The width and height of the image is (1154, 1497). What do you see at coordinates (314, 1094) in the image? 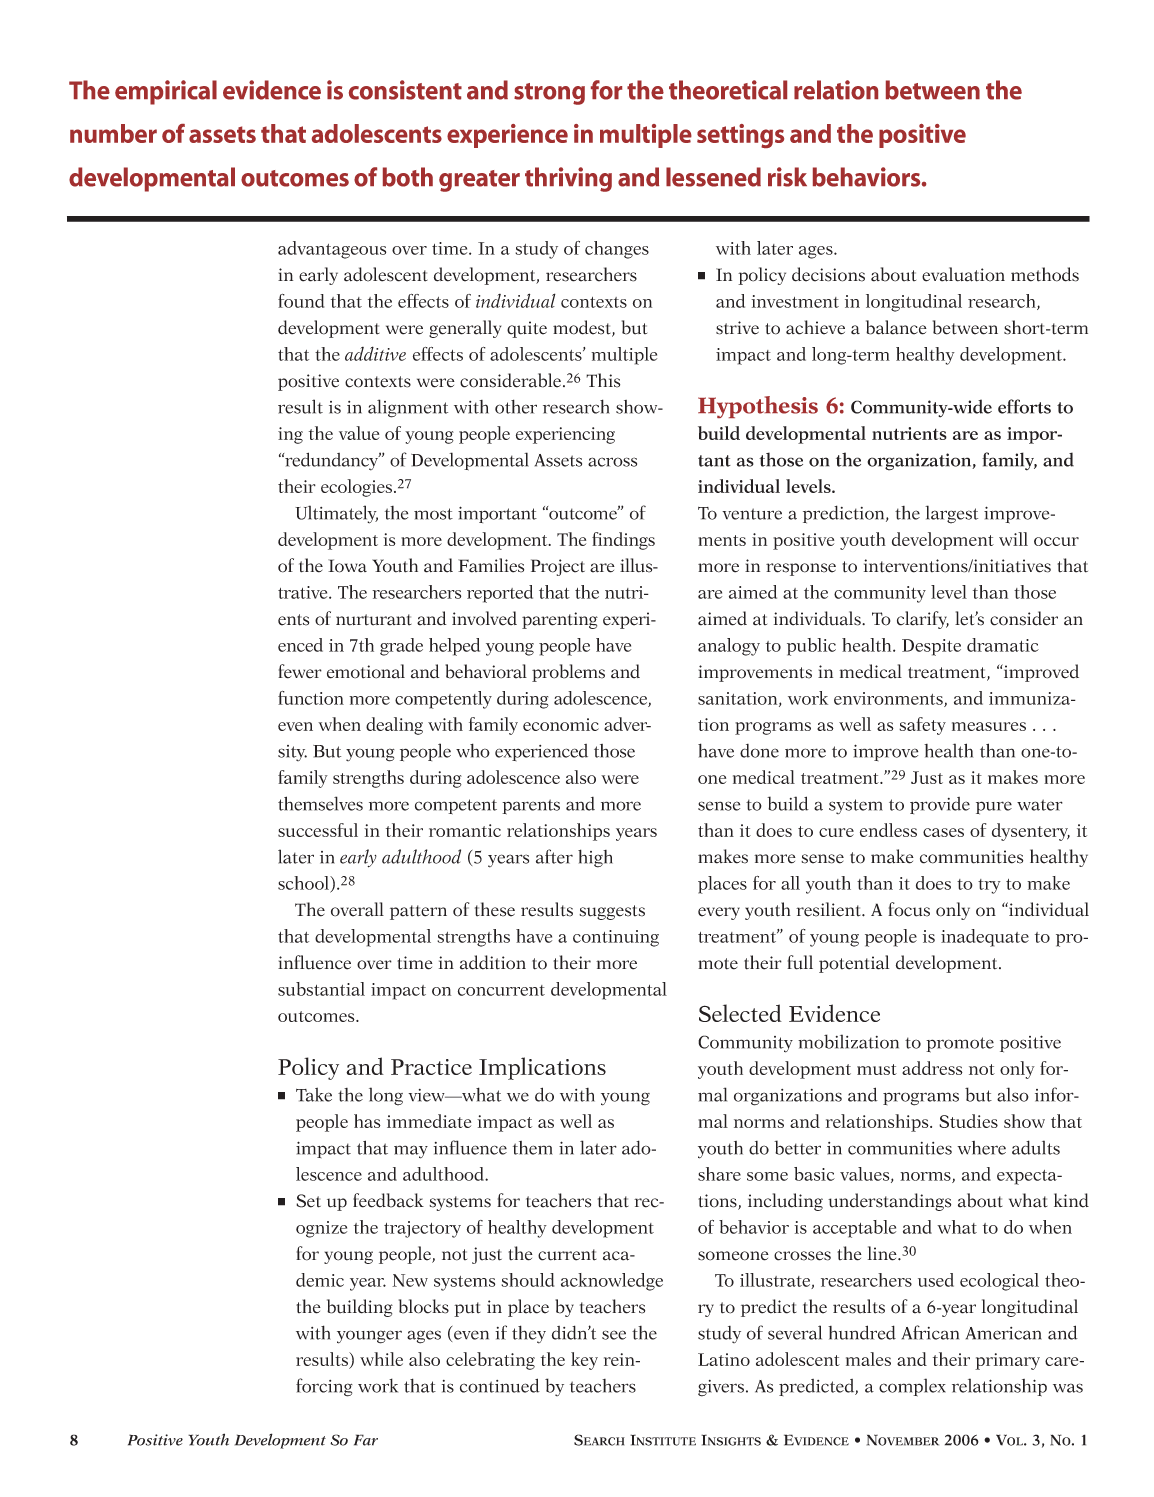
I see `Take` at bounding box center [314, 1094].
